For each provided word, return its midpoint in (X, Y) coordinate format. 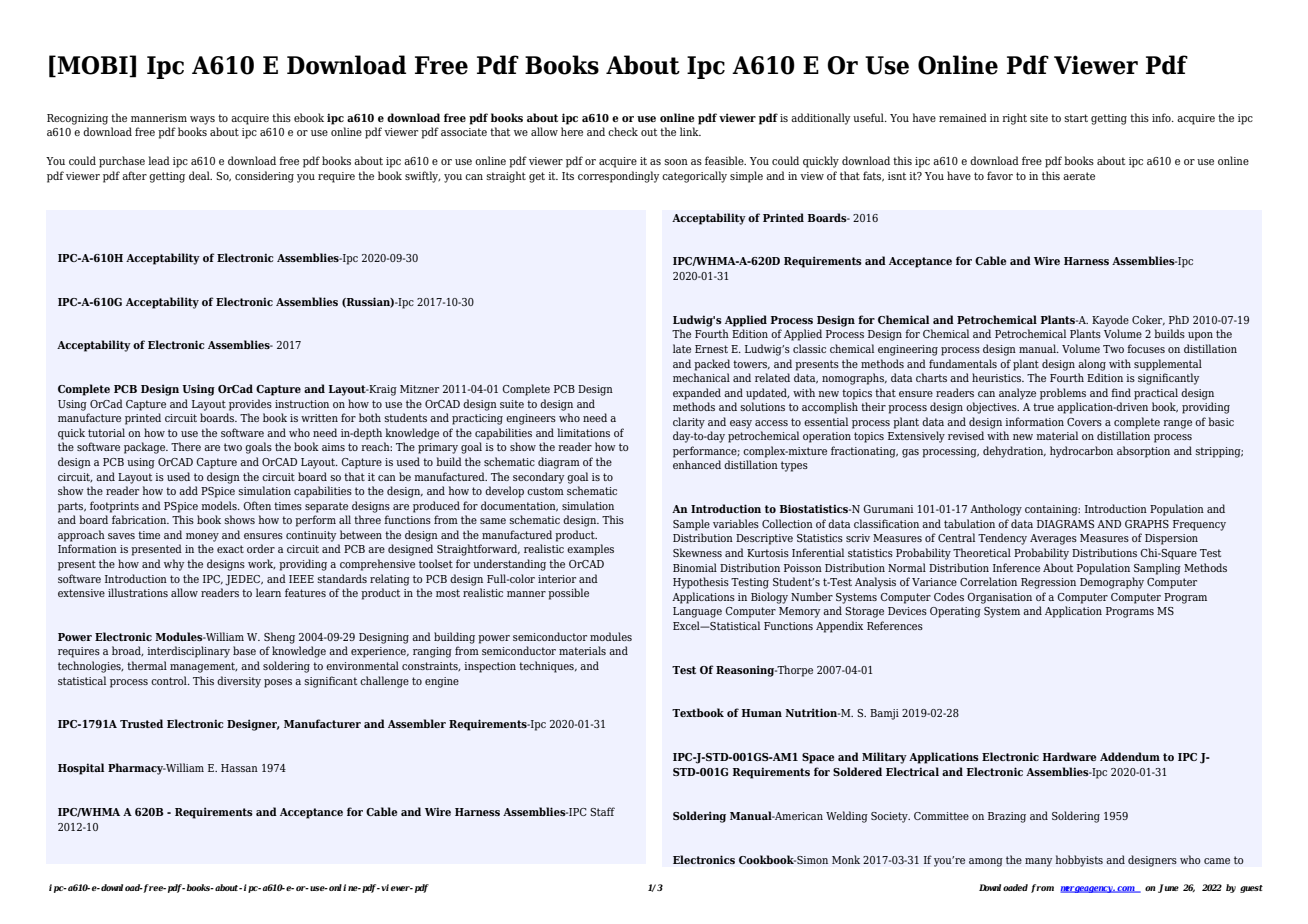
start (1076, 118)
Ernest (711, 349)
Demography (1112, 583)
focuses (1146, 348)
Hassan (239, 768)
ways (202, 120)
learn (268, 592)
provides (250, 405)
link (690, 131)
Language (697, 612)
